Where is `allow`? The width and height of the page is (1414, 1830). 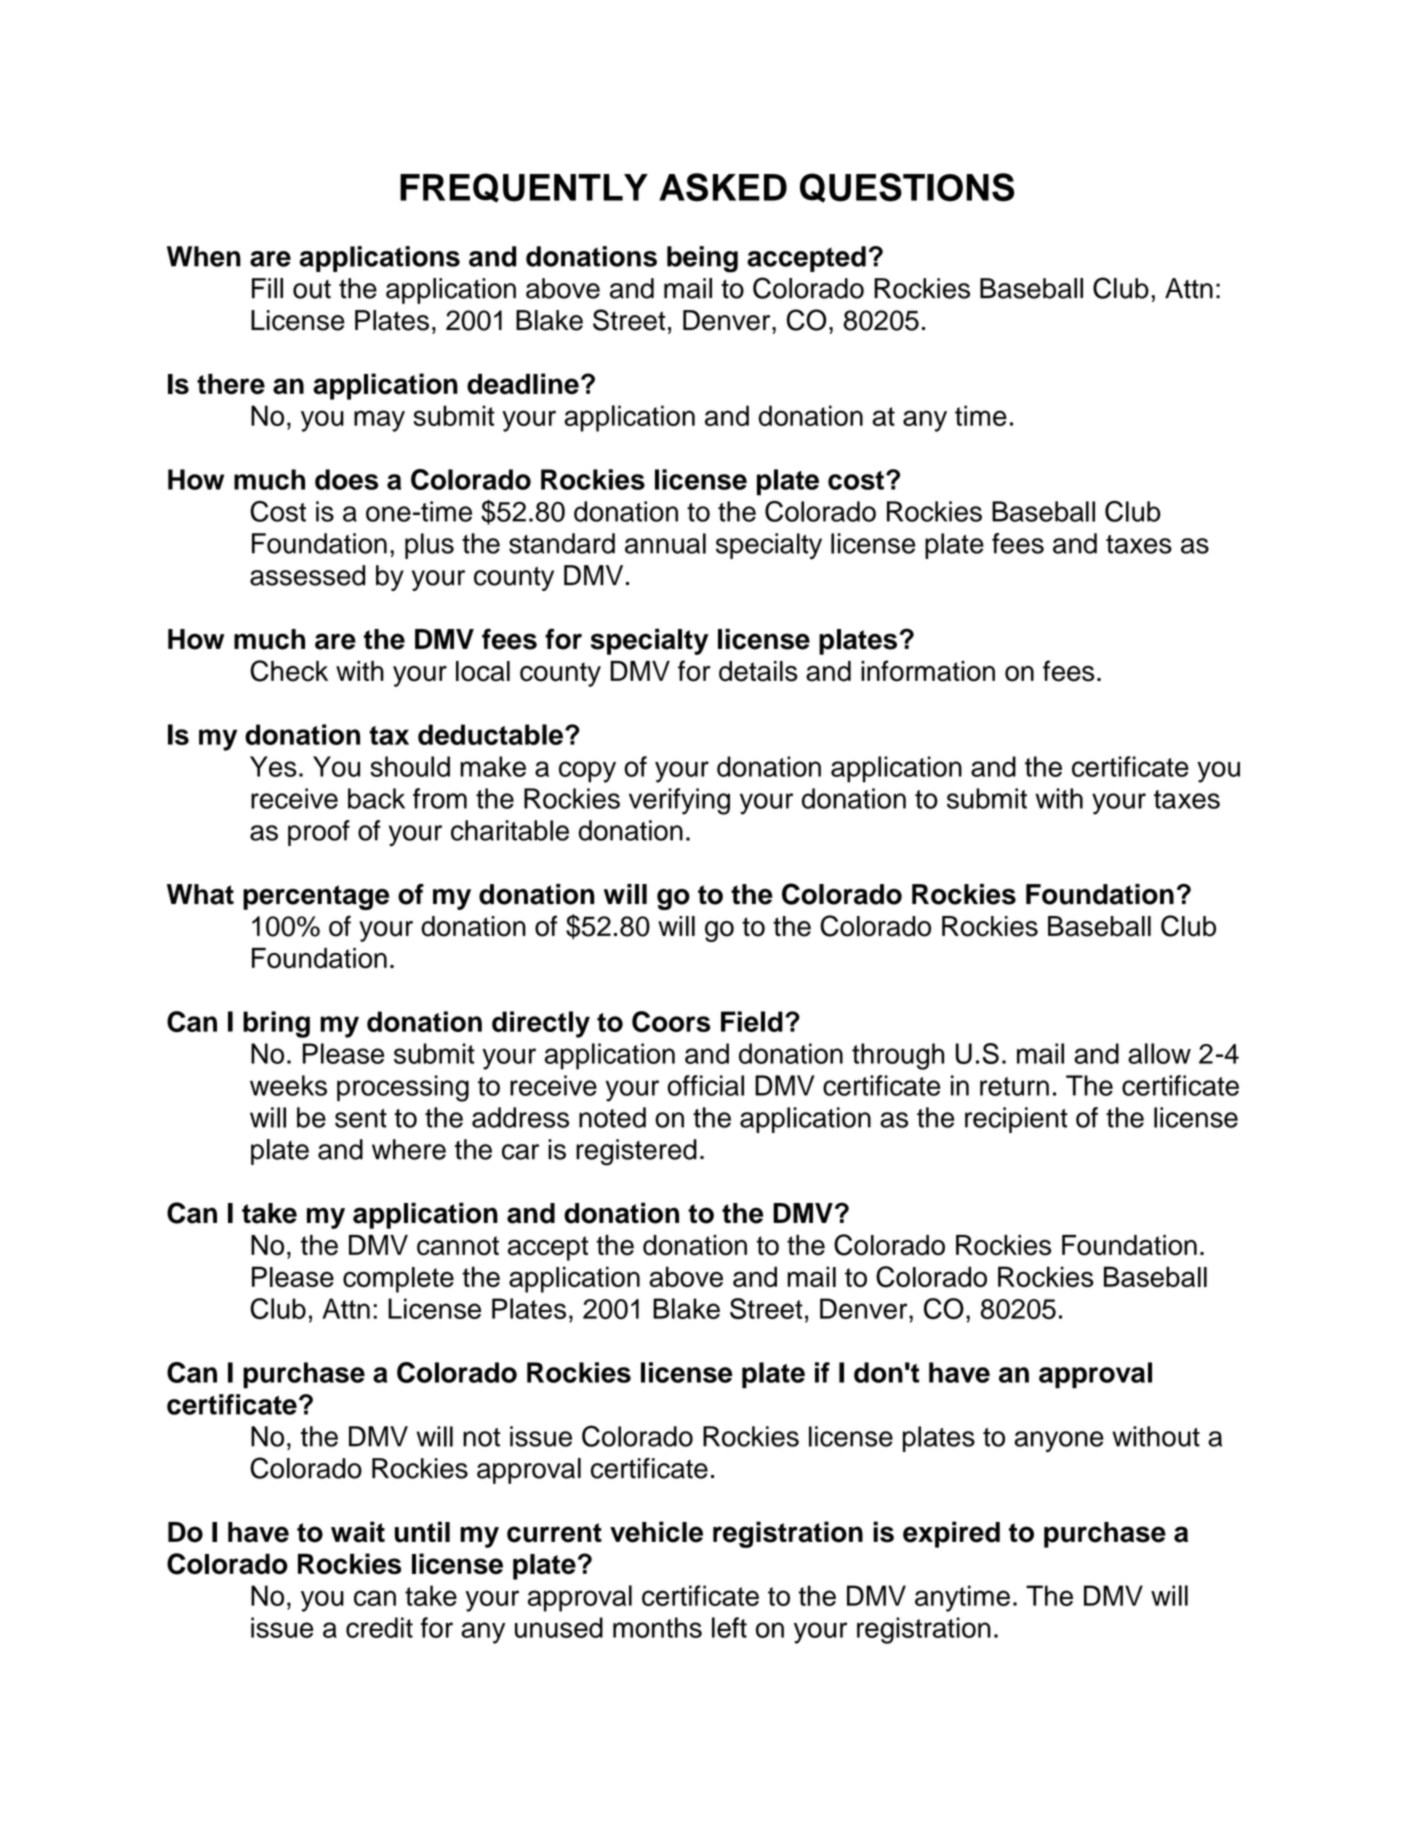
allow is located at coordinates (1159, 1053).
